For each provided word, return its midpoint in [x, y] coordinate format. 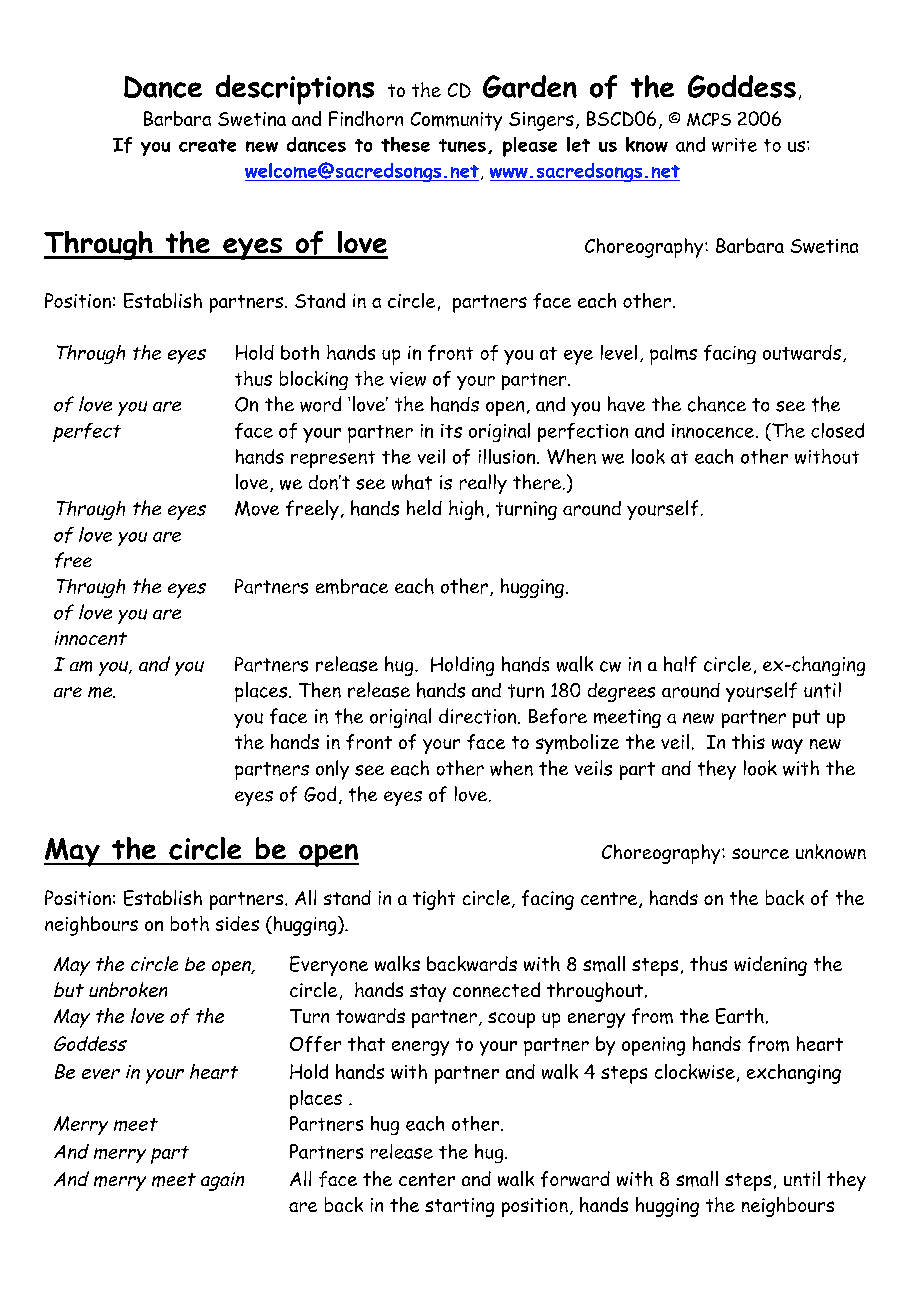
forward [575, 1179]
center [427, 1179]
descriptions [295, 90]
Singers [541, 121]
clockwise [695, 1071]
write [734, 145]
